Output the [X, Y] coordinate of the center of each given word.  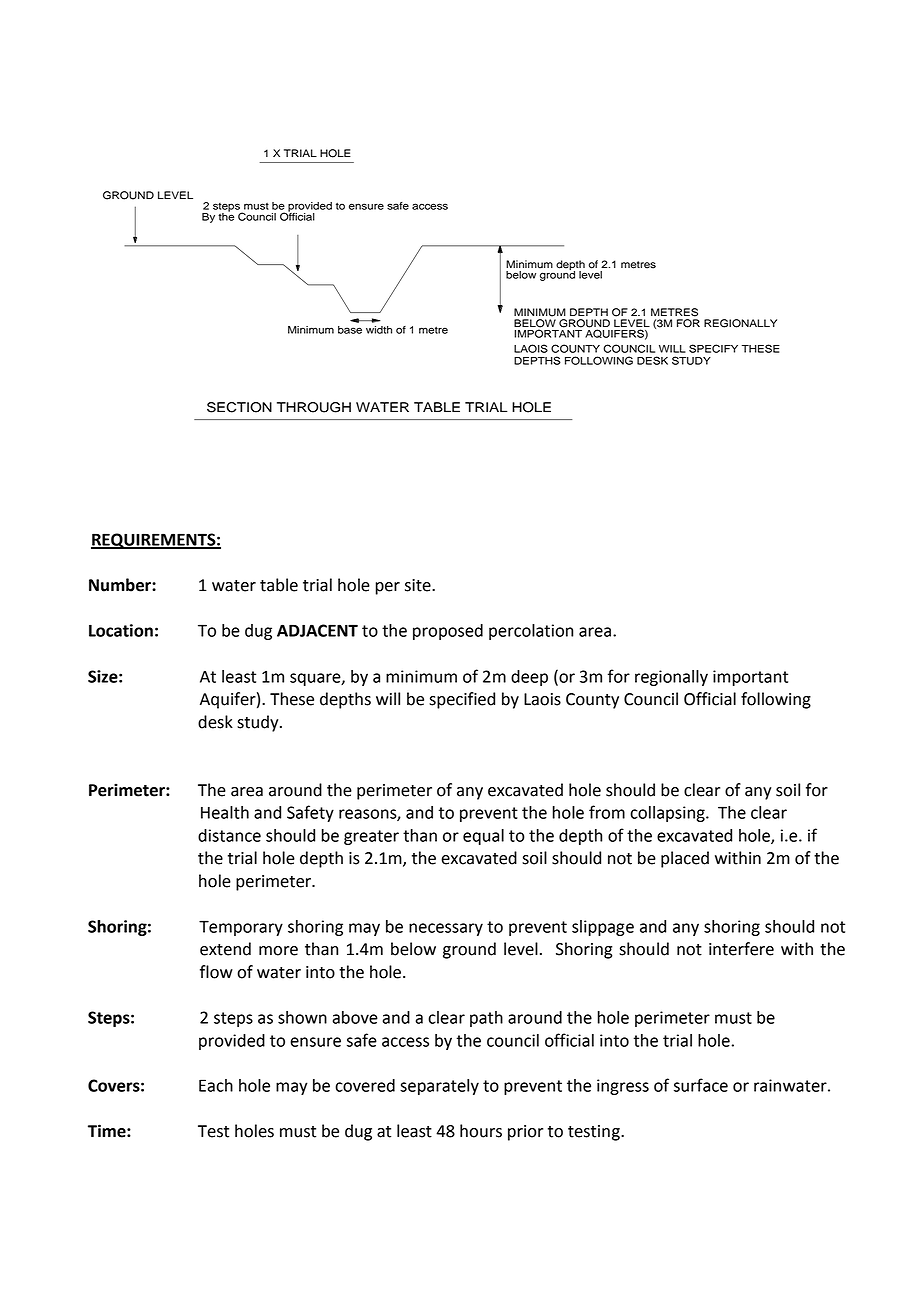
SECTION [239, 407]
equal [483, 837]
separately [439, 1087]
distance [229, 835]
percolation [531, 632]
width [379, 330]
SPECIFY [713, 348]
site [419, 585]
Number [121, 585]
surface [701, 1085]
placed [685, 859]
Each [216, 1085]
